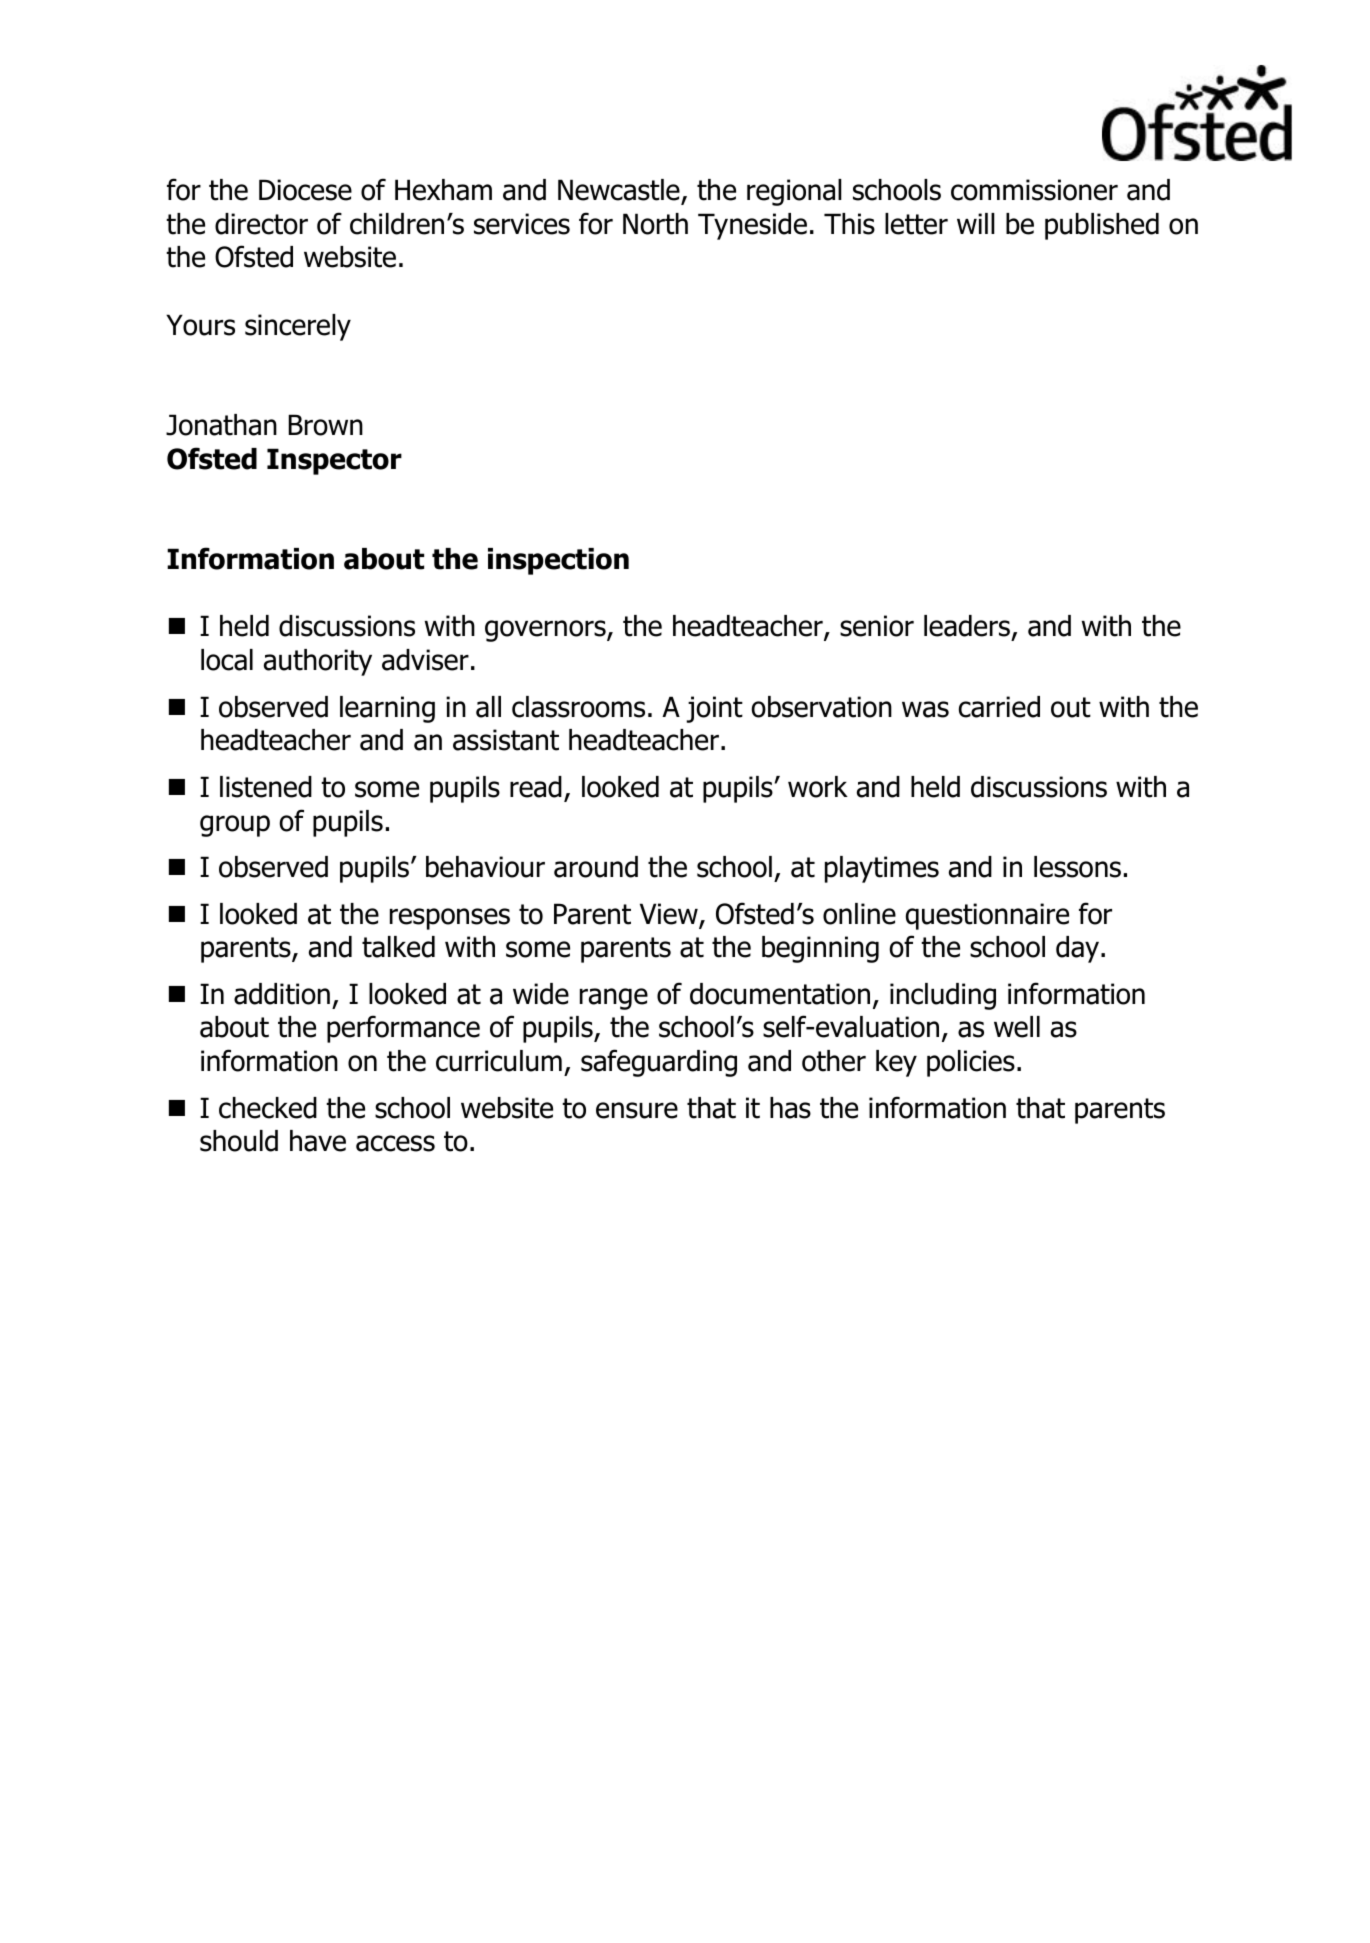  I want to click on director, so click(261, 224).
